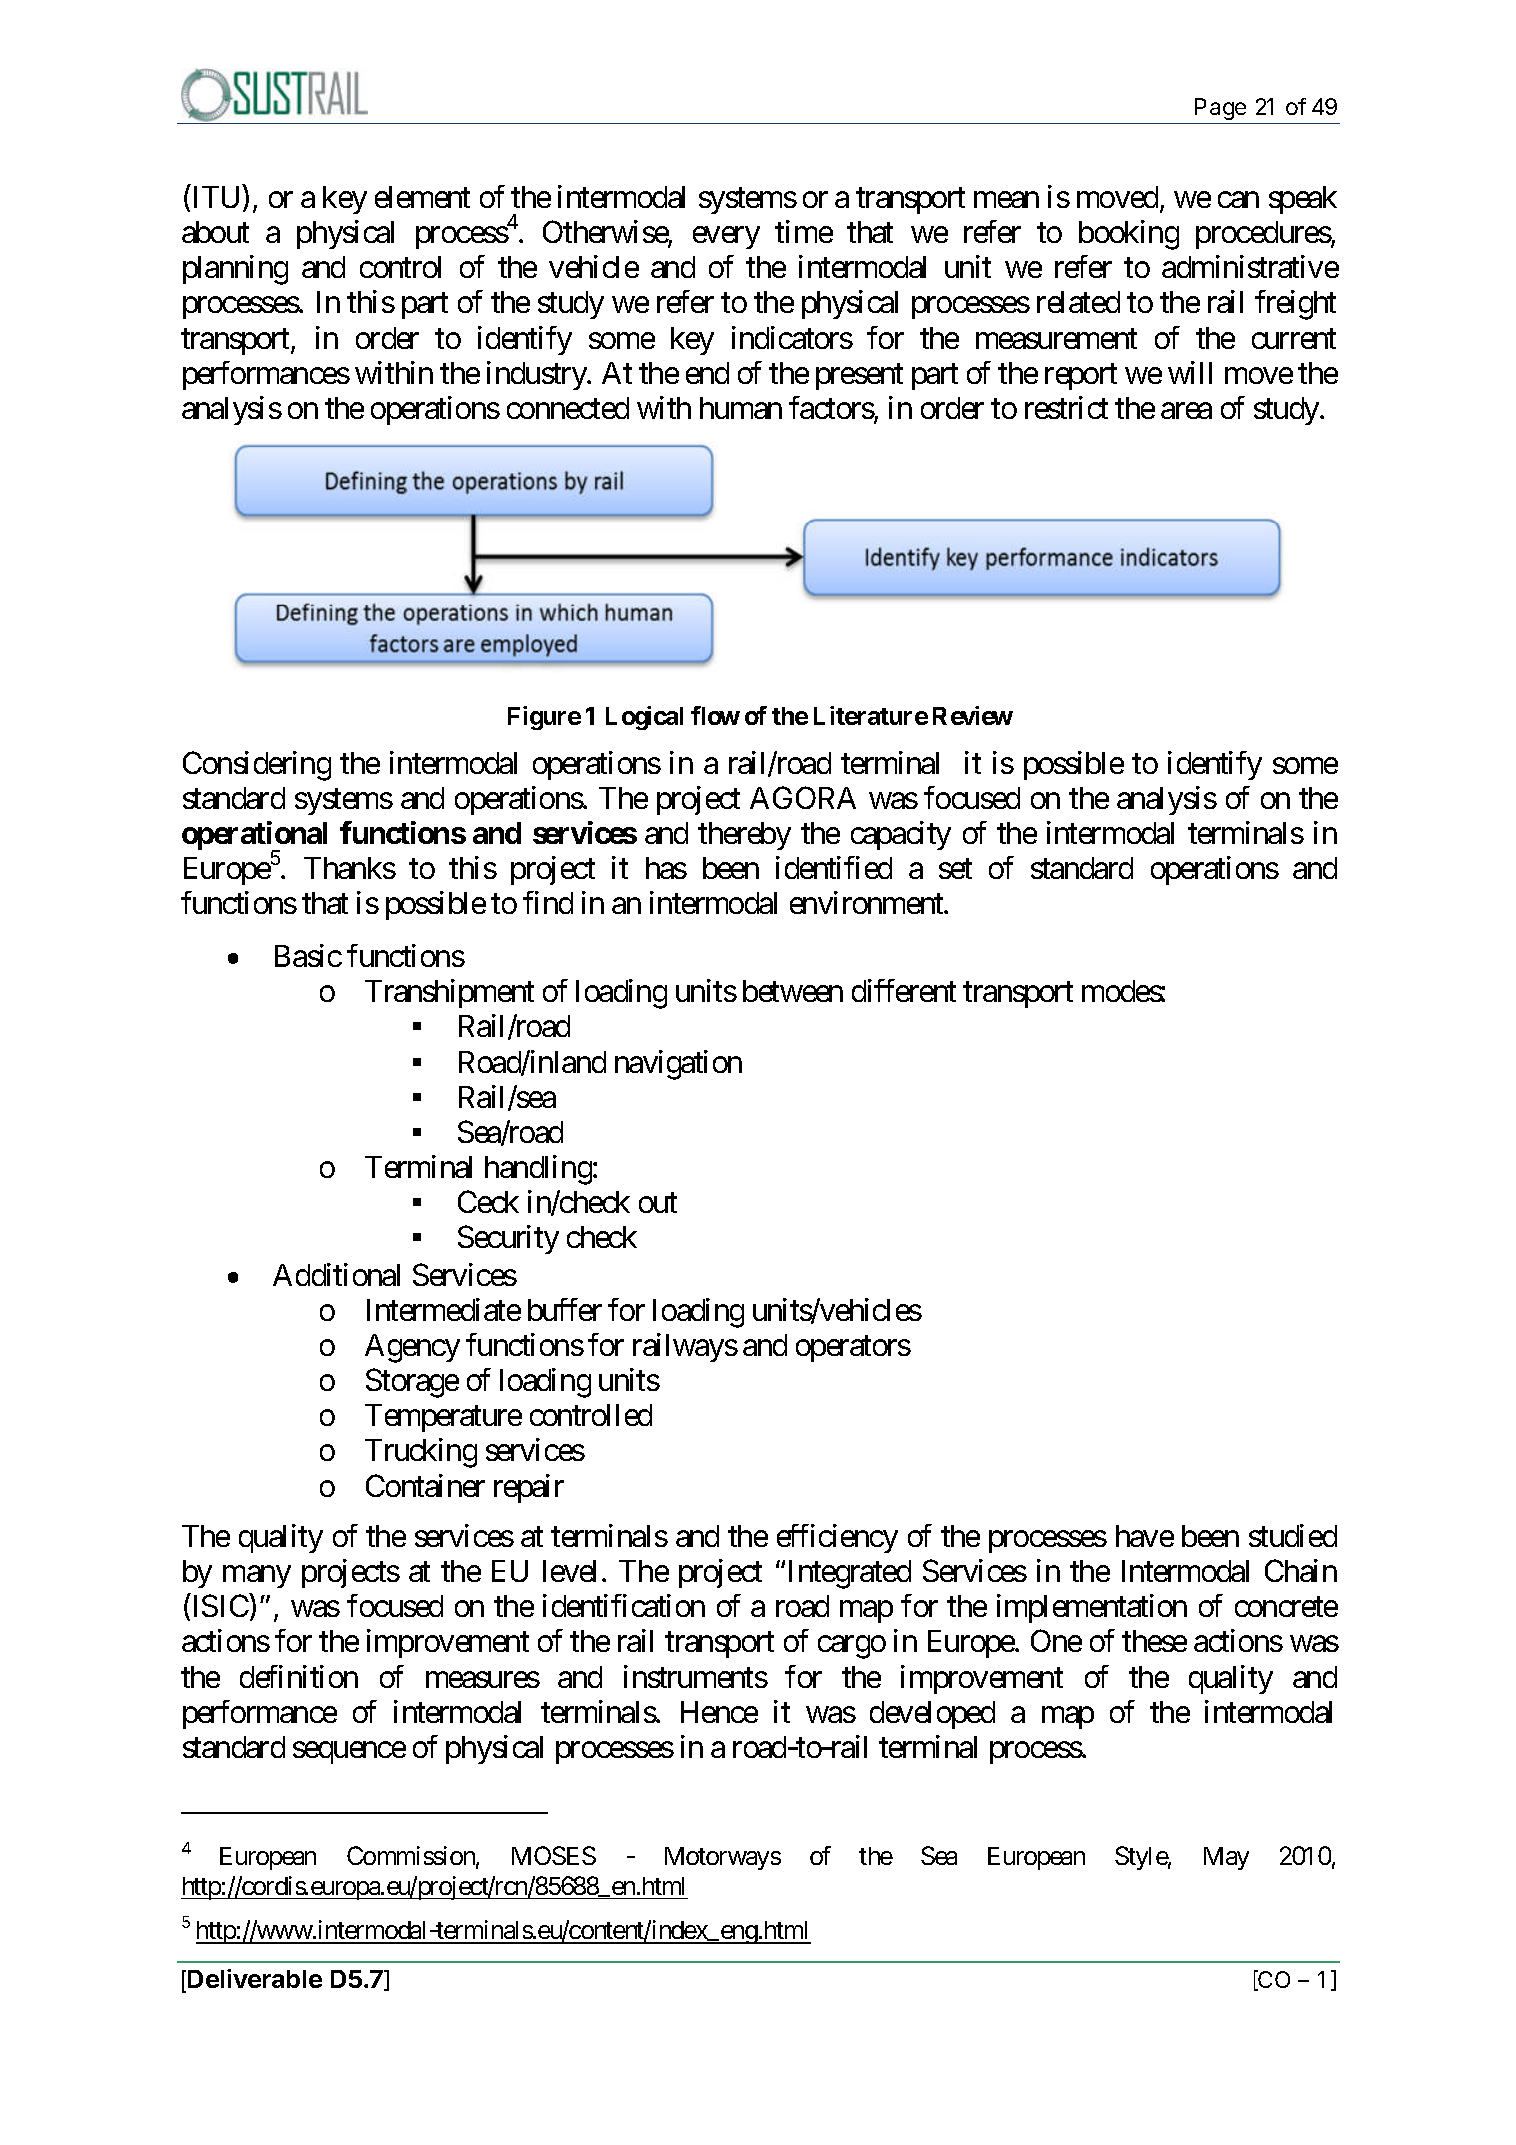 The width and height of the screenshot is (1516, 2145). Describe the element at coordinates (537, 375) in the screenshot. I see `industry` at that location.
